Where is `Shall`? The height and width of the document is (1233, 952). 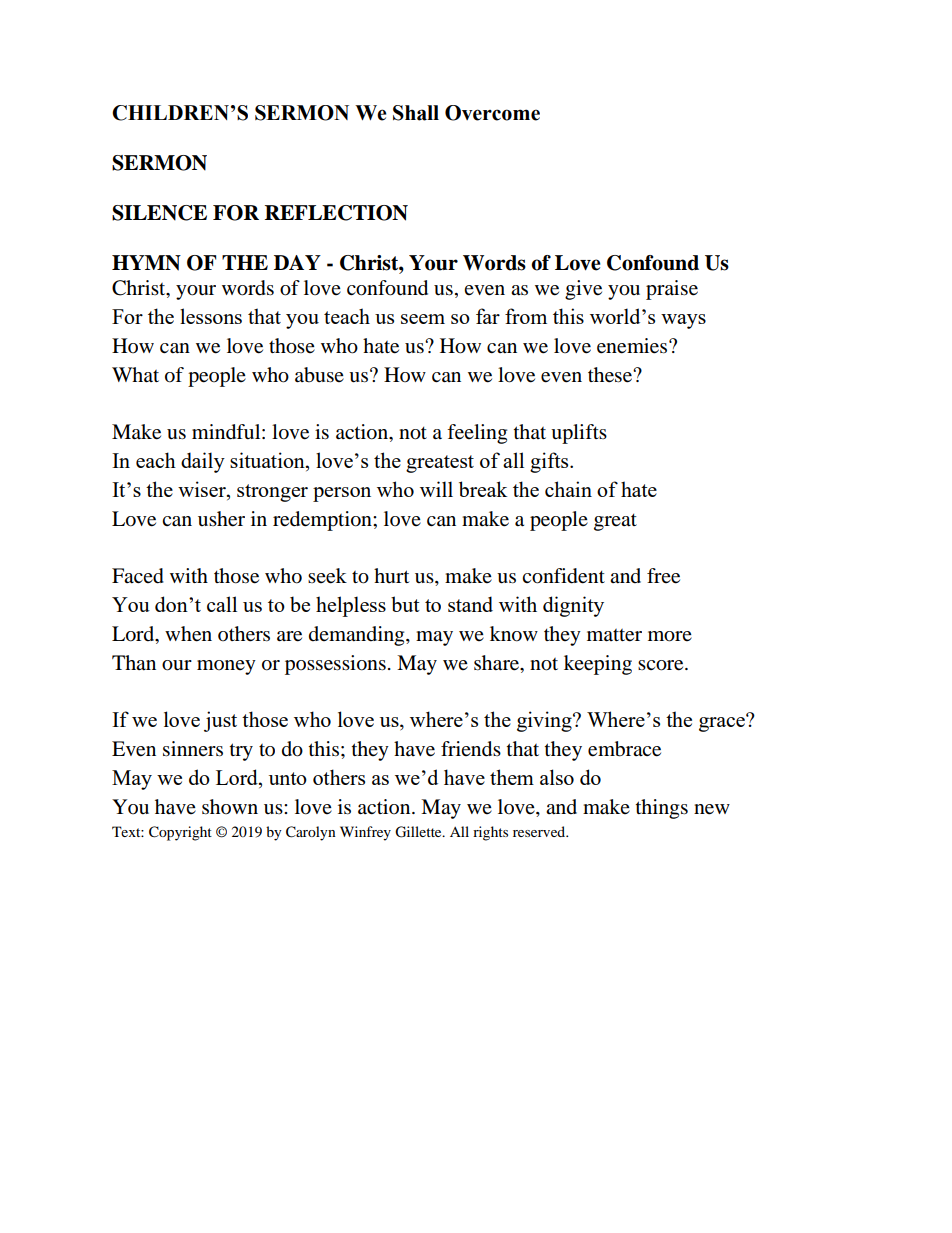 Shall is located at coordinates (416, 113).
